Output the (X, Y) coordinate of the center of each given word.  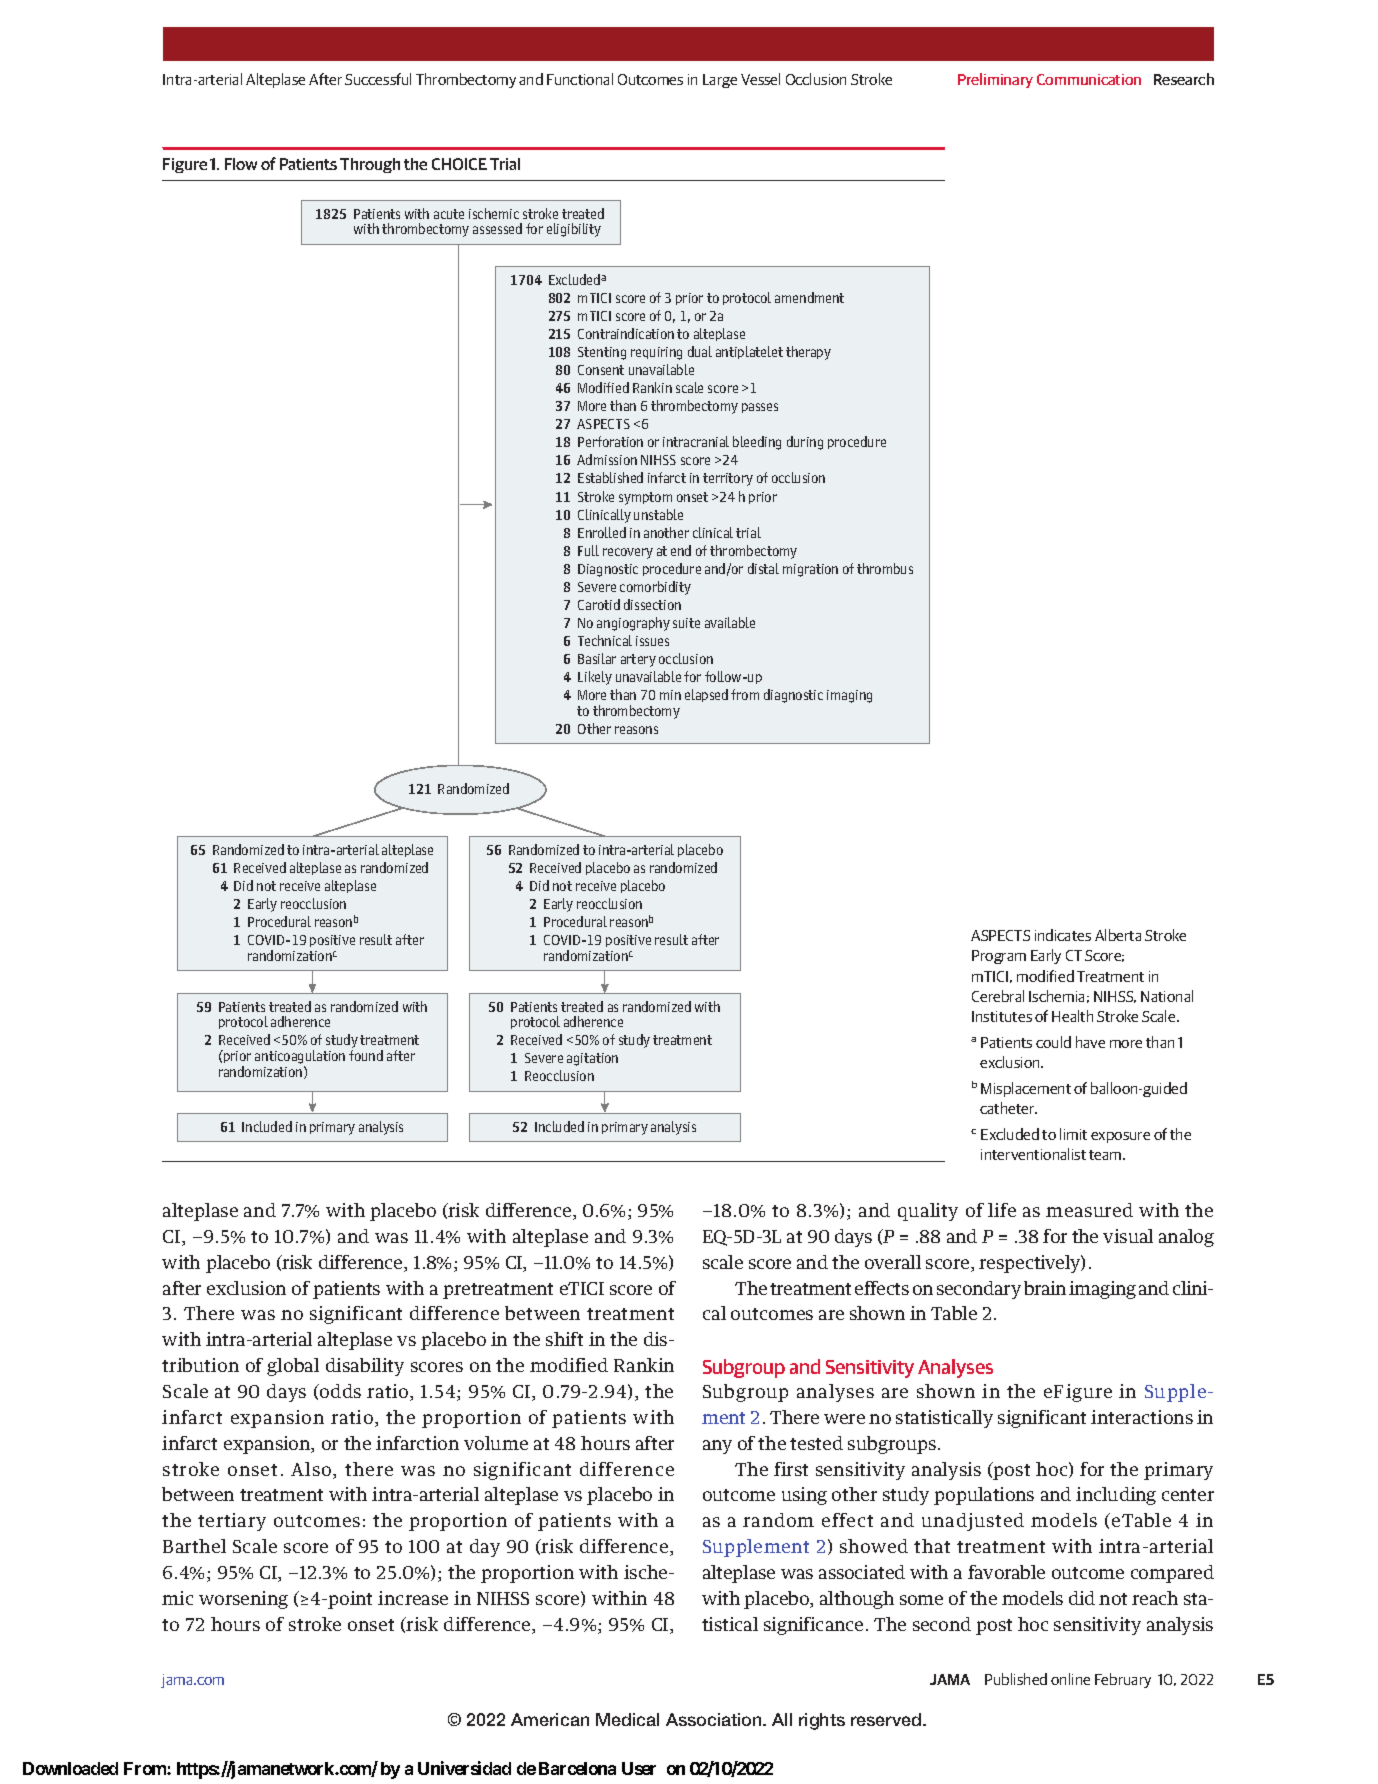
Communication (1089, 79)
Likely (595, 678)
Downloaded (70, 1768)
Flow (241, 164)
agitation (592, 1059)
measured (1089, 1210)
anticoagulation (300, 1058)
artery (638, 660)
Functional (580, 79)
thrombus (885, 568)
